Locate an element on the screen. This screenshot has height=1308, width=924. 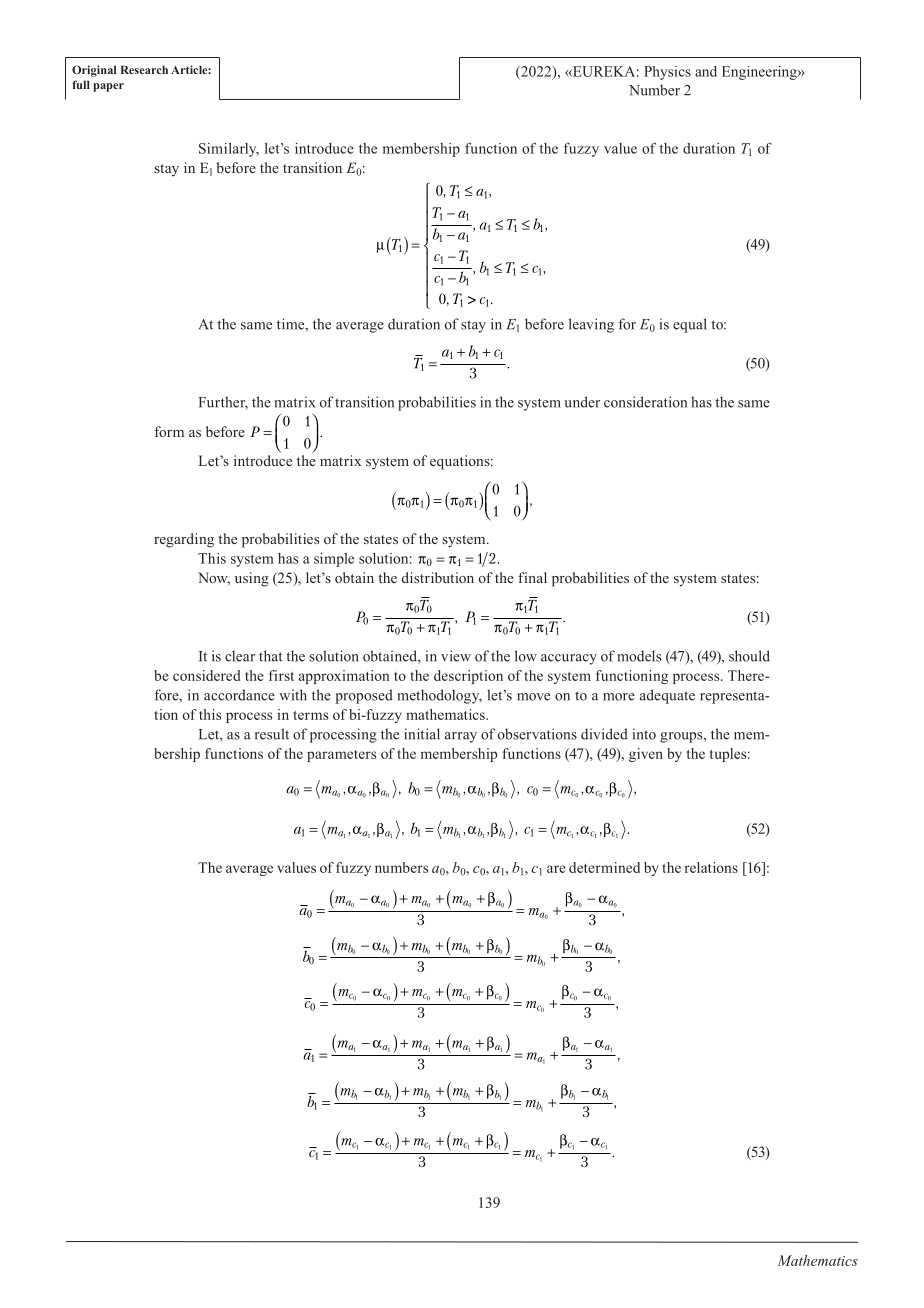
models is located at coordinates (639, 656).
